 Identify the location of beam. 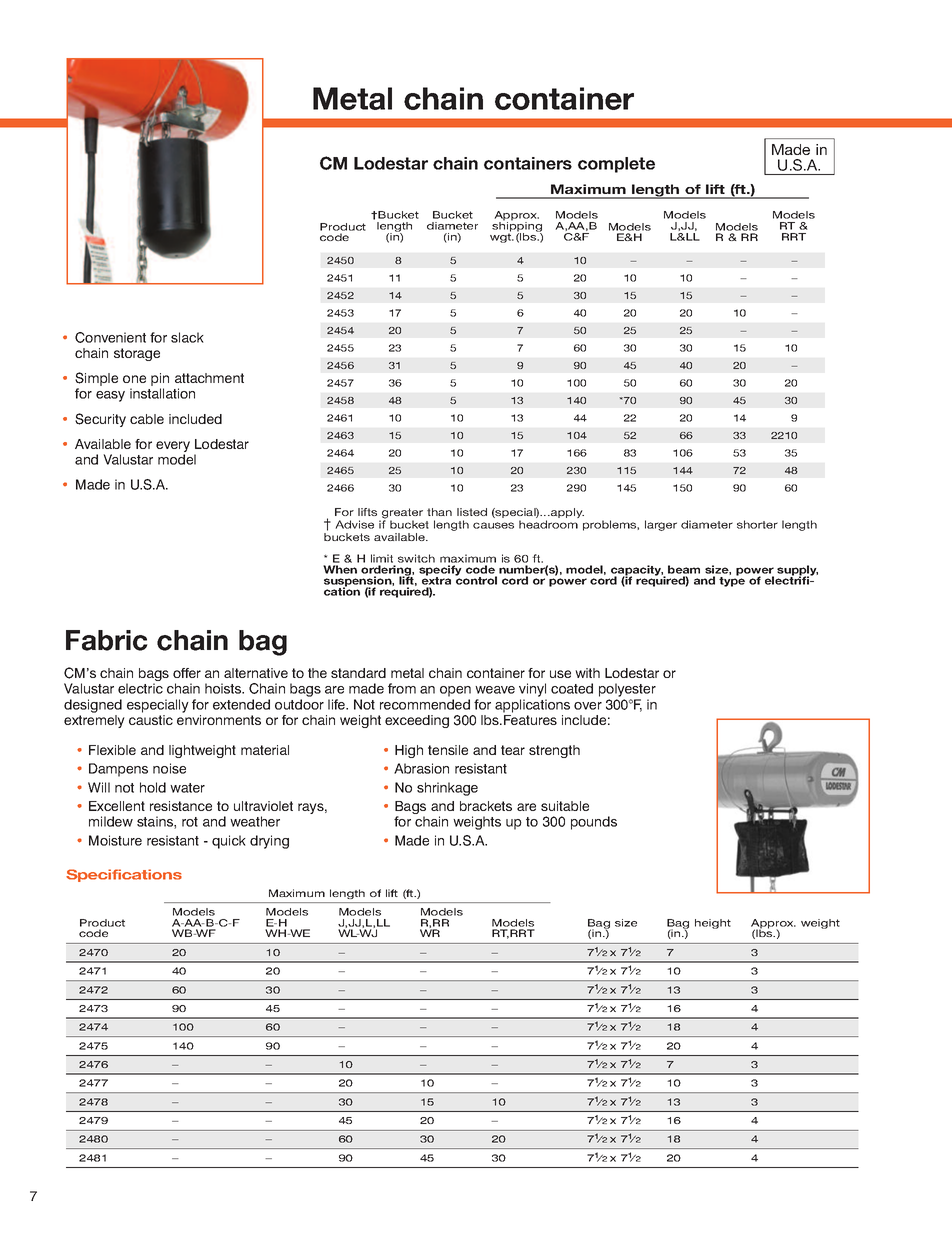
(684, 569).
